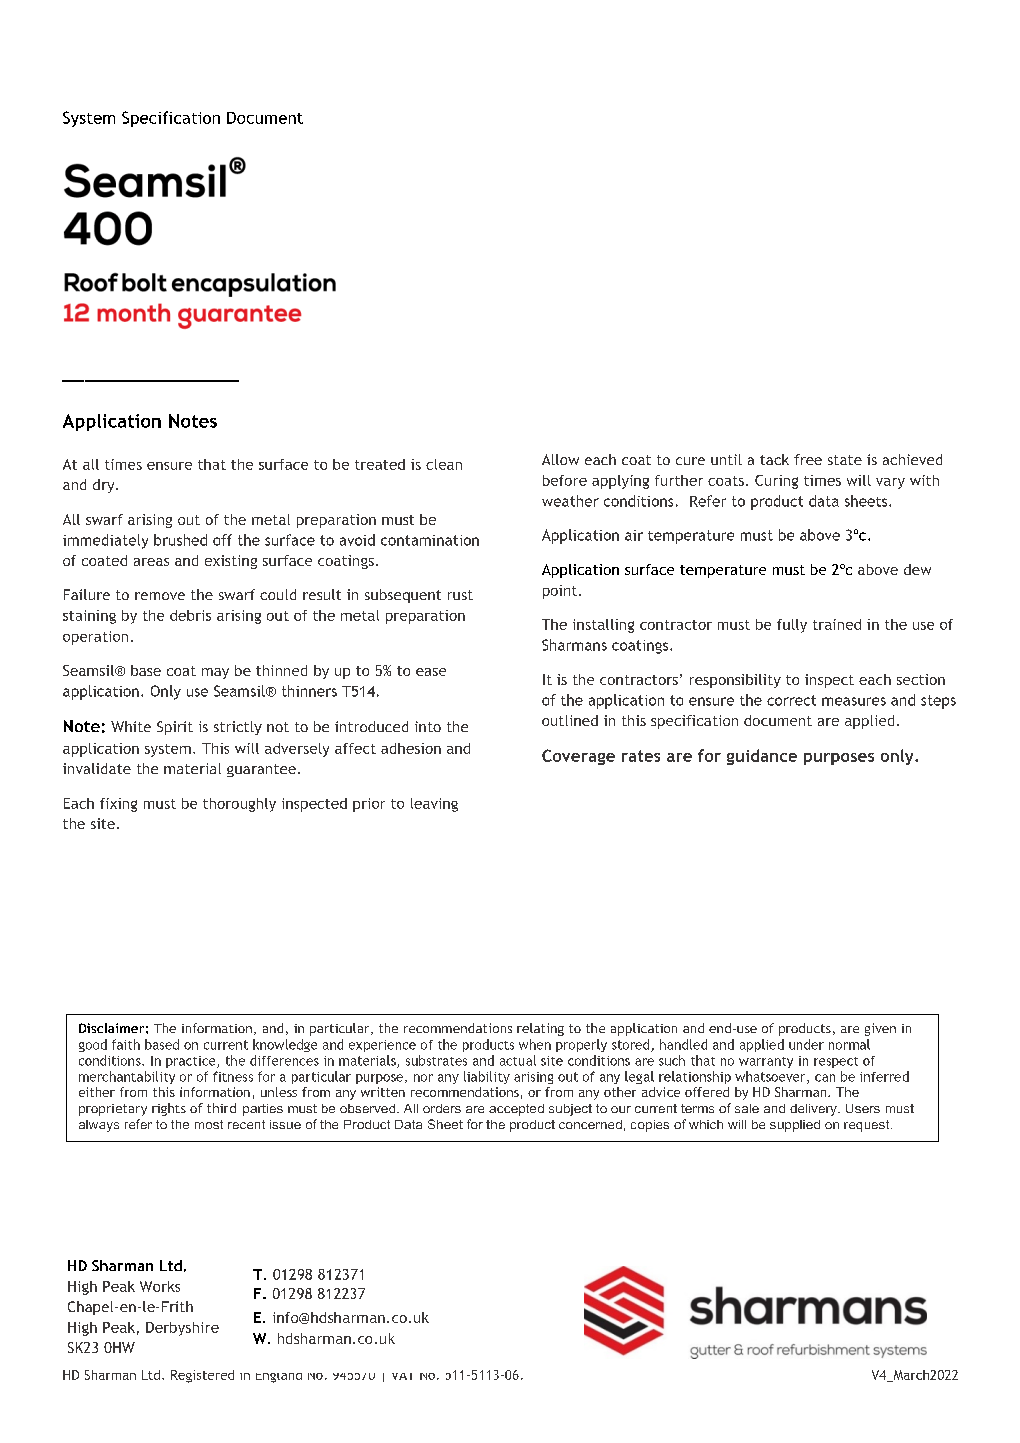 The image size is (1020, 1443). I want to click on Derbyshire, so click(182, 1329).
